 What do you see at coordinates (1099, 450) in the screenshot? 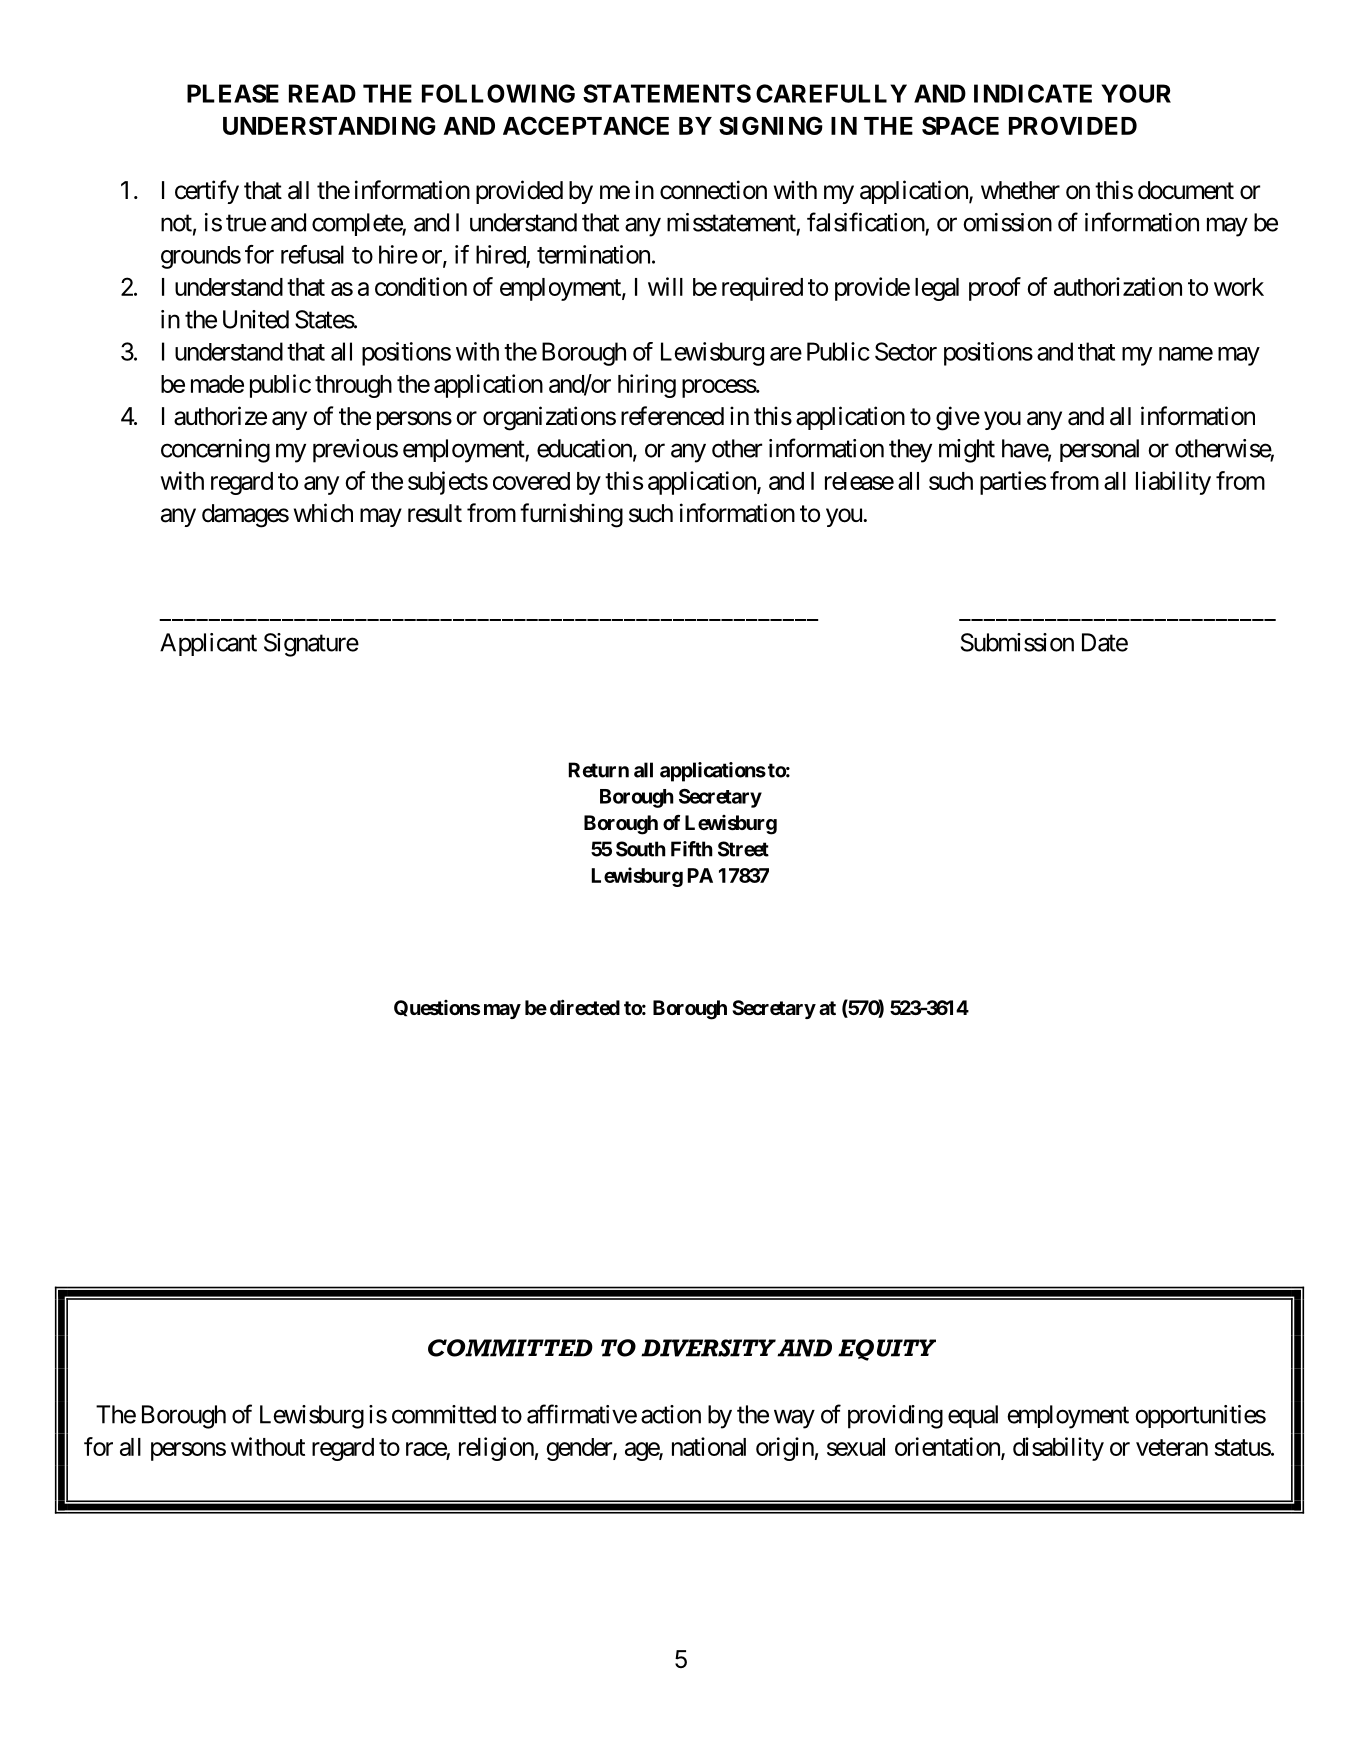
I see `personal` at bounding box center [1099, 450].
